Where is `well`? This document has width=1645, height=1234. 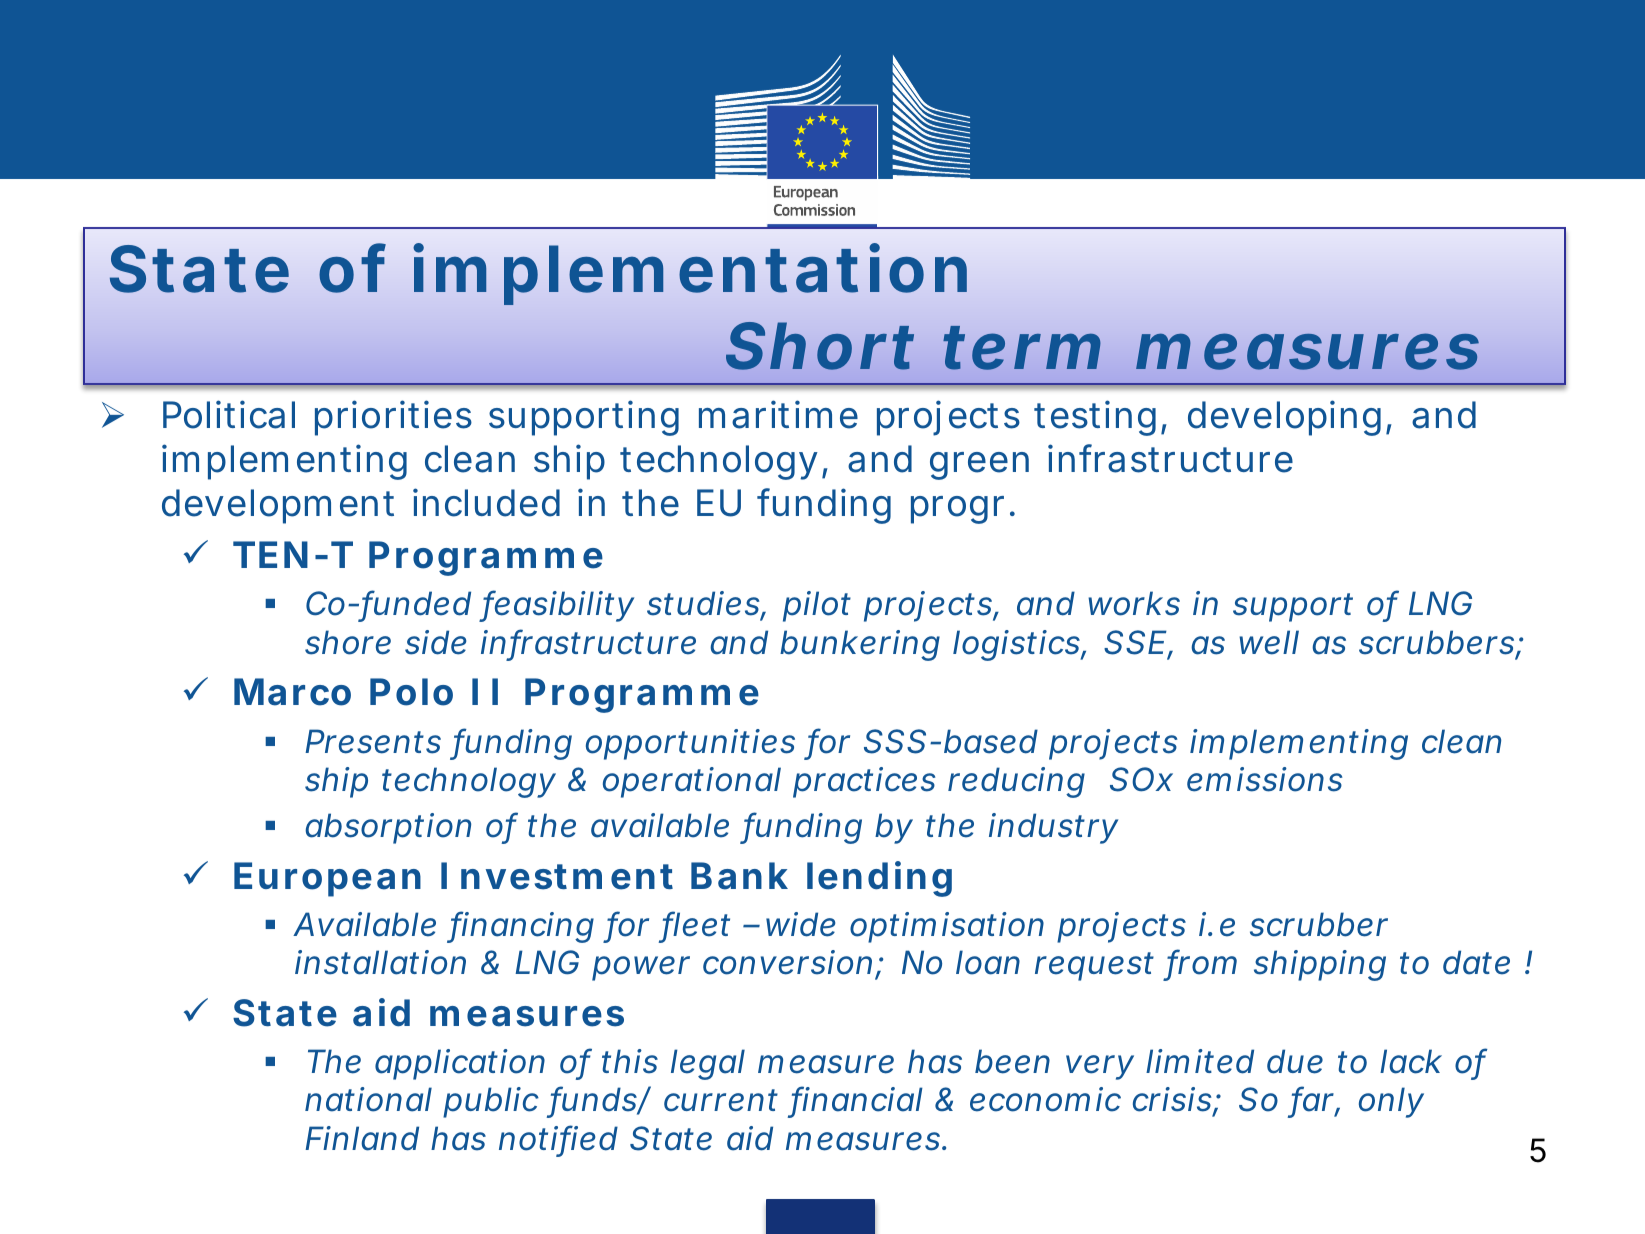
well is located at coordinates (1269, 642).
